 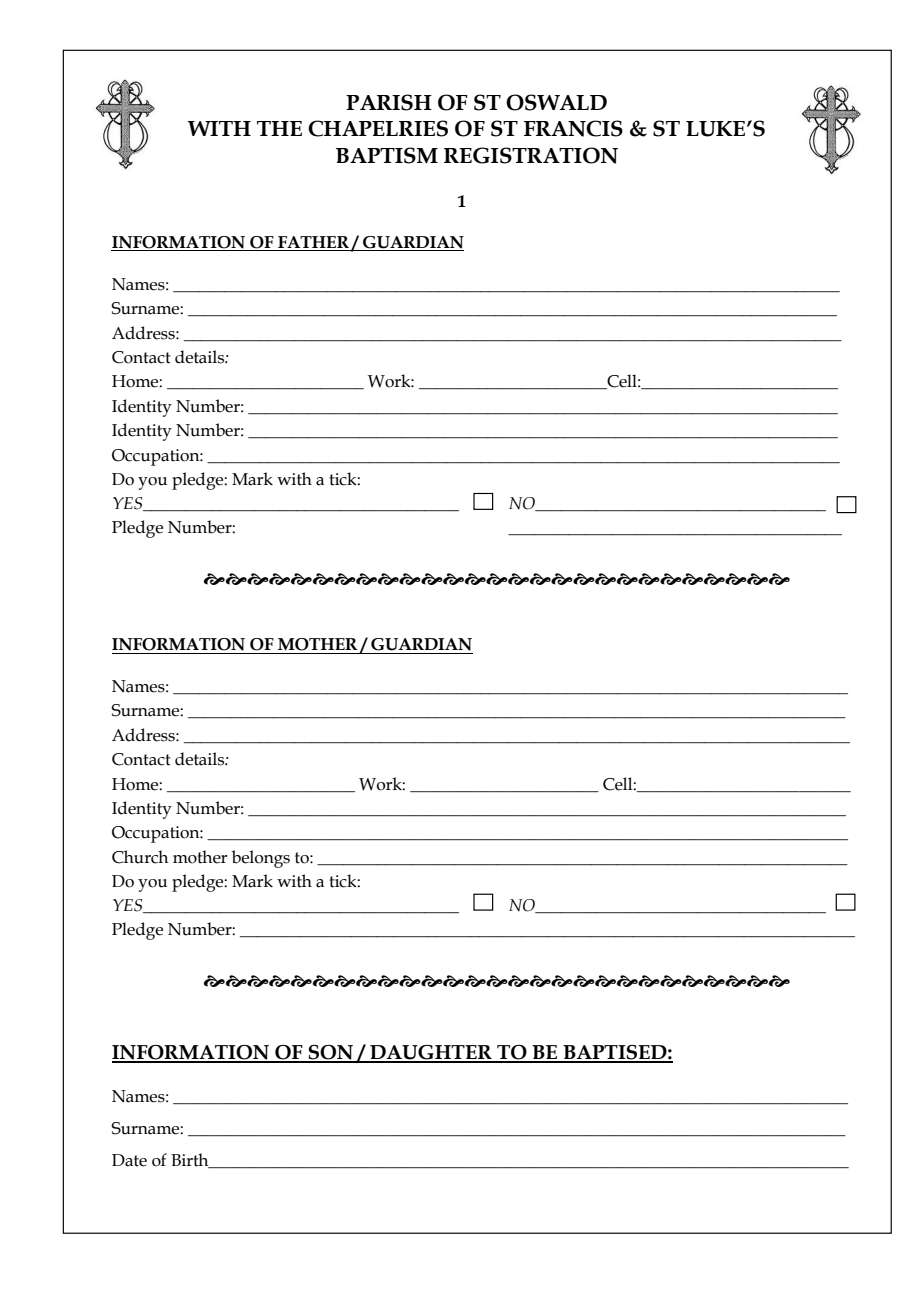 I want to click on belongs, so click(x=261, y=859).
